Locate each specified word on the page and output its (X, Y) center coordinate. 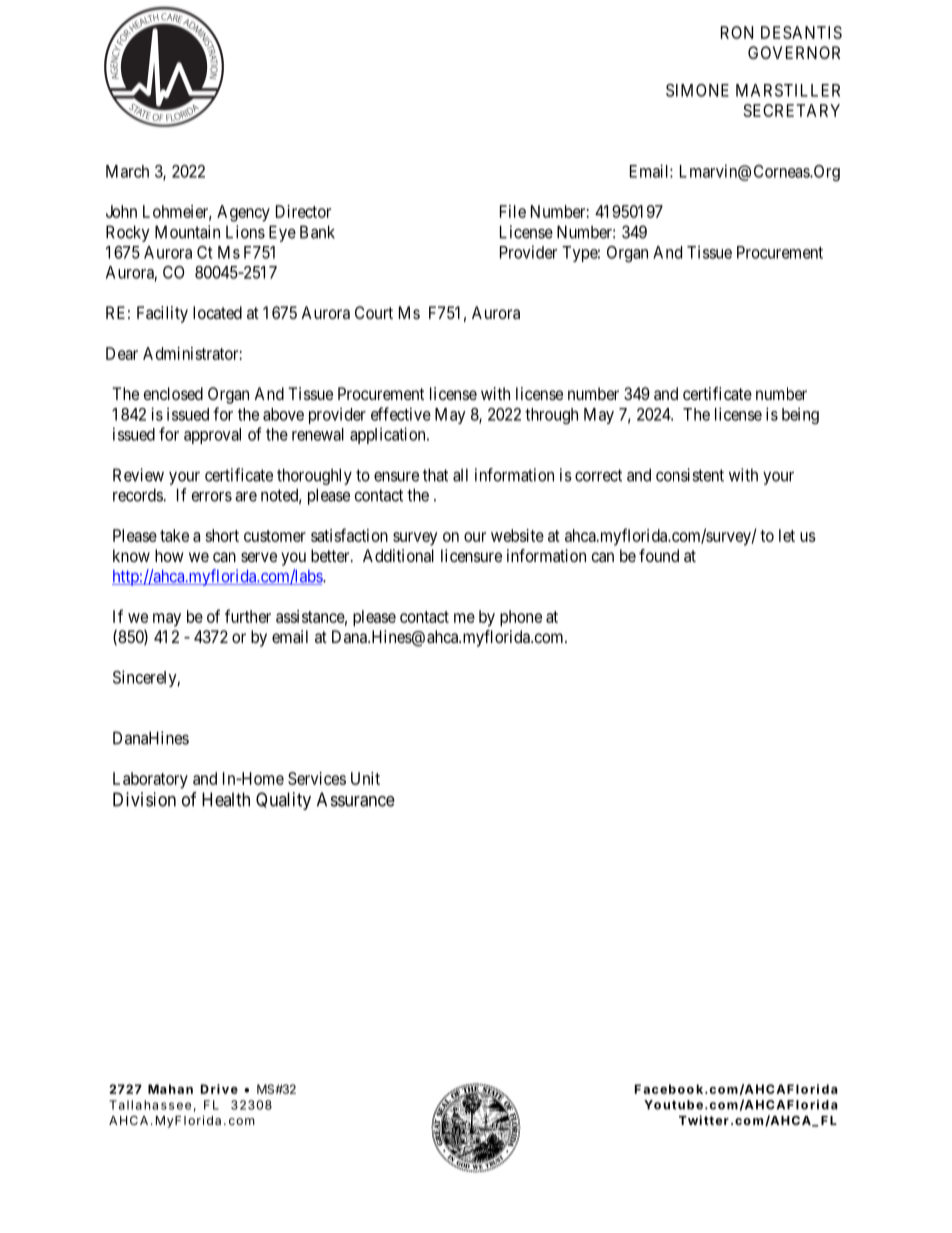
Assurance (356, 799)
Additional (398, 555)
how (169, 555)
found (659, 555)
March (127, 171)
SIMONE (697, 90)
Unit (365, 778)
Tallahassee (150, 1105)
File (513, 211)
